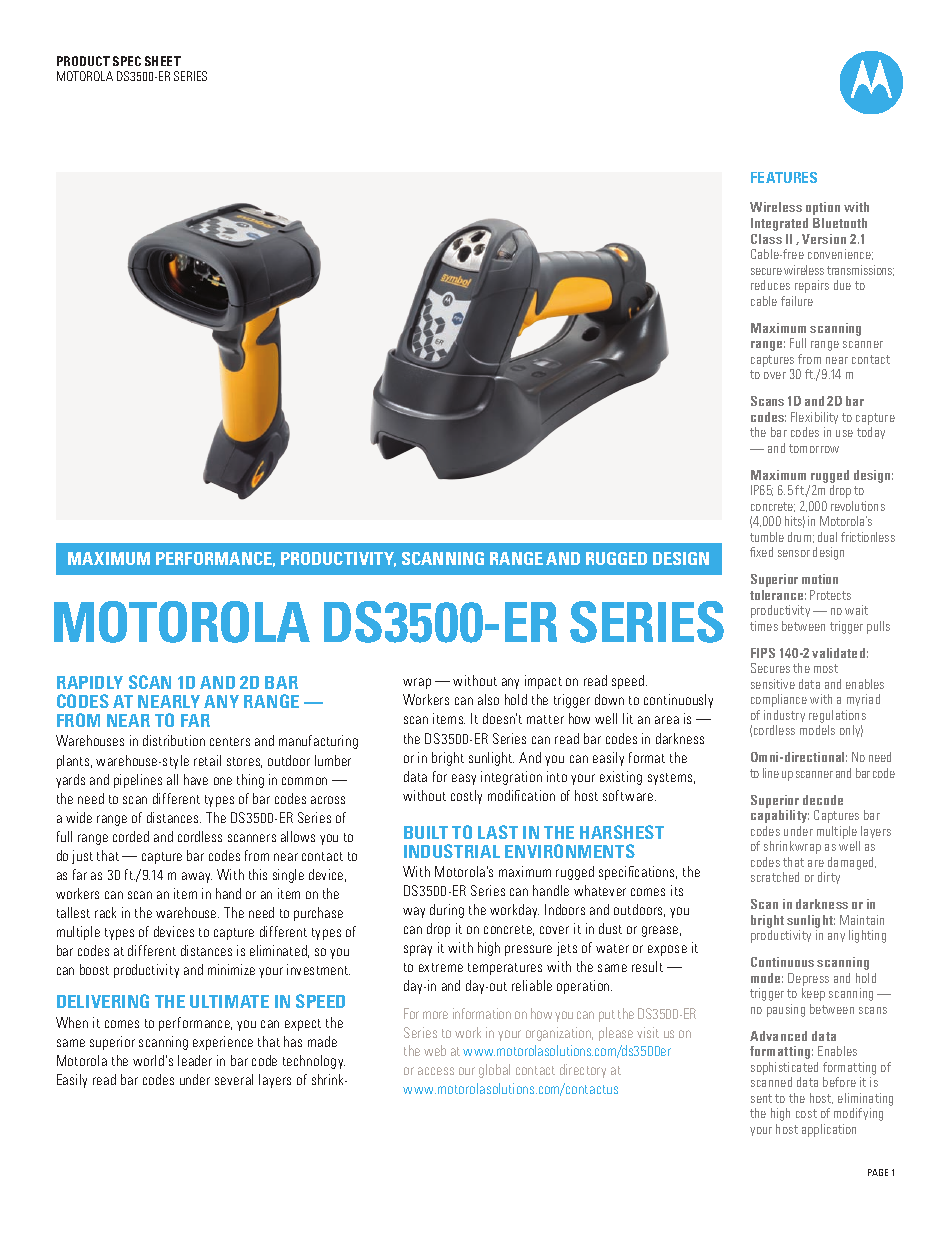 Image resolution: width=952 pixels, height=1233 pixels. What do you see at coordinates (767, 537) in the document?
I see `tumble` at bounding box center [767, 537].
